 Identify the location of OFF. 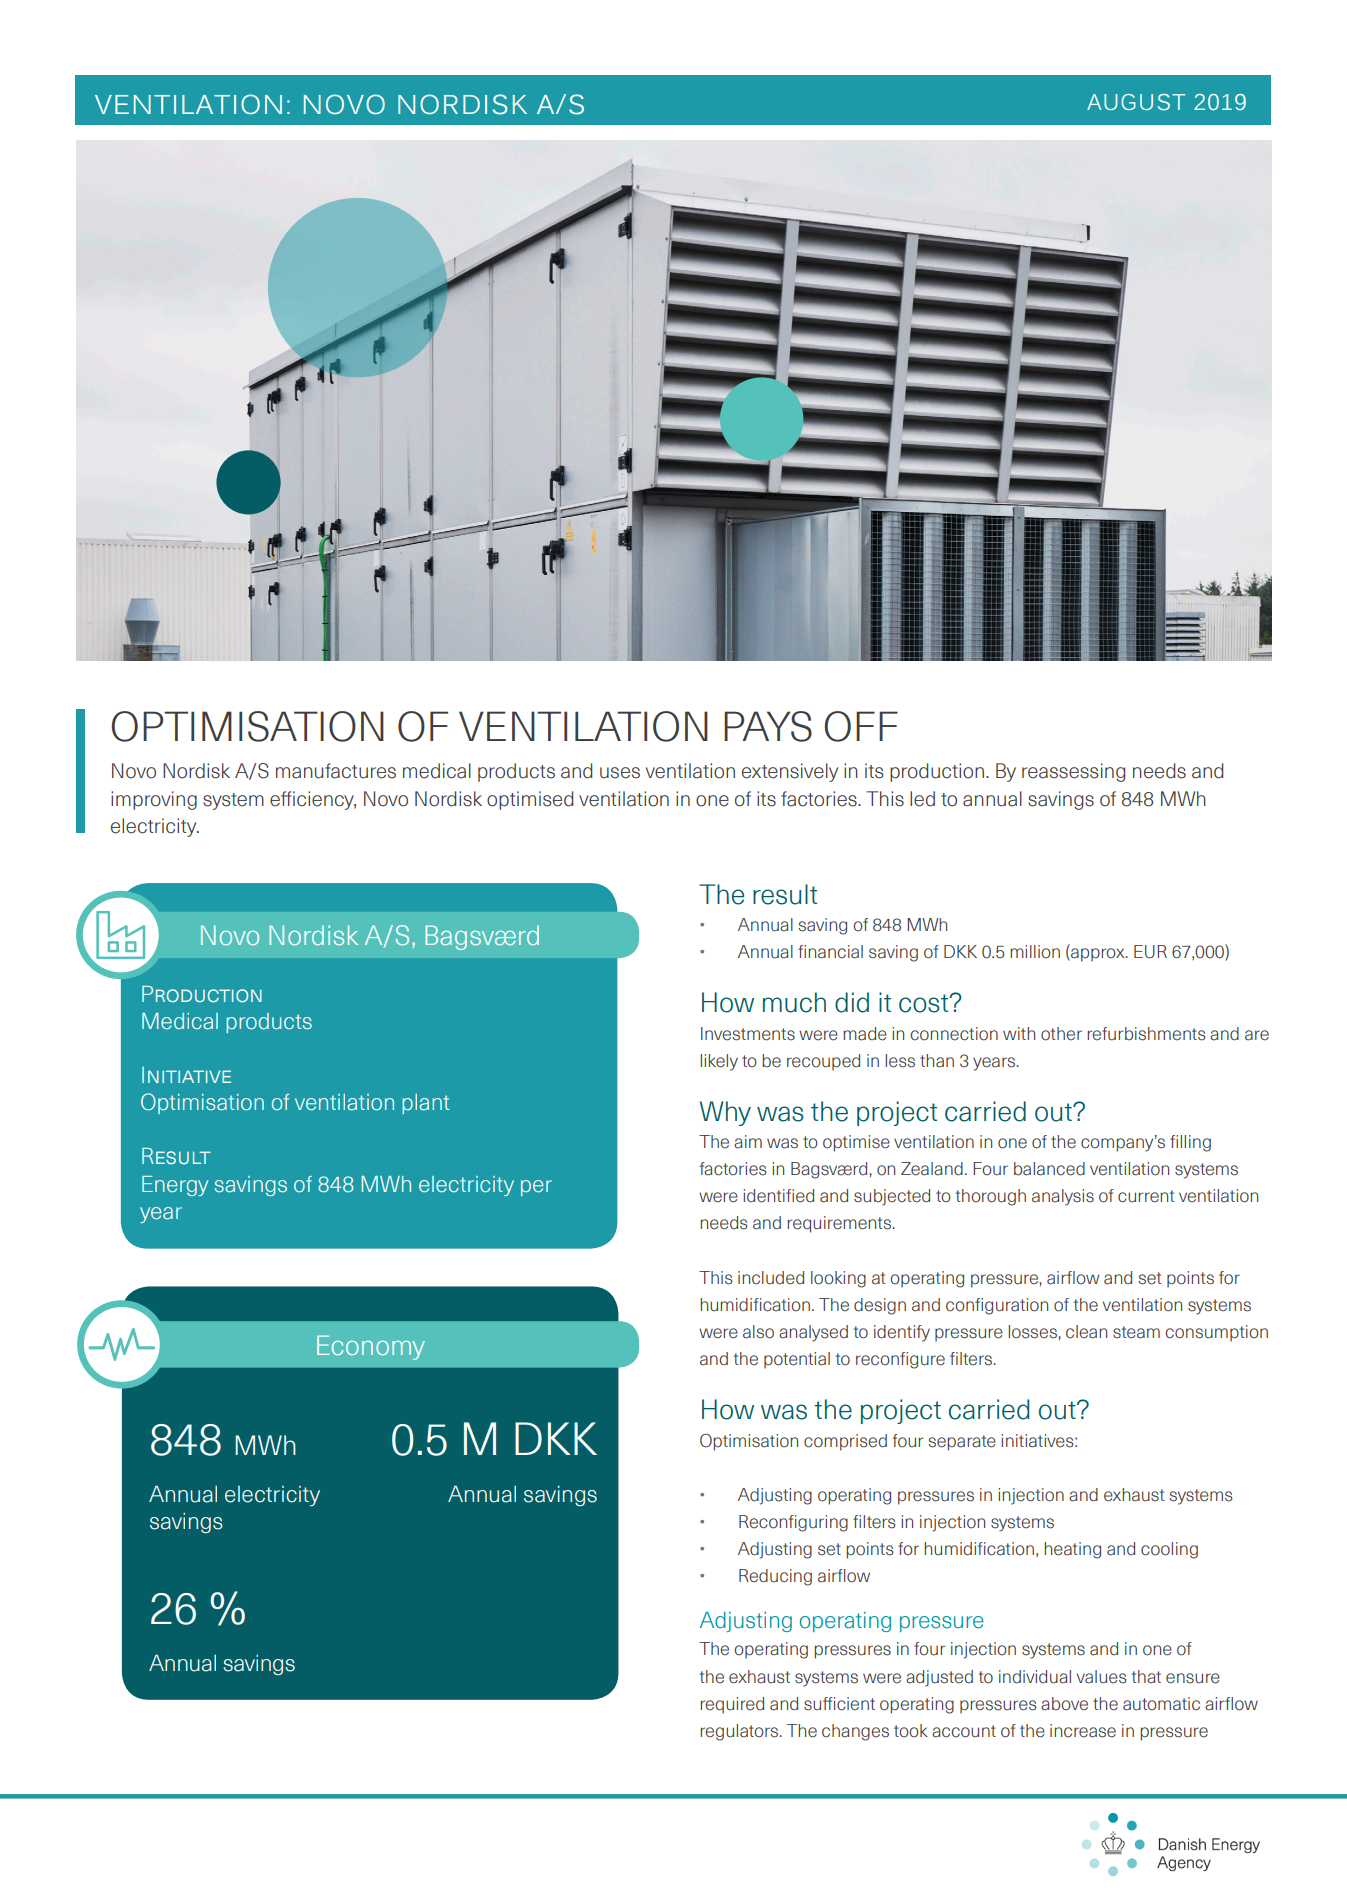
(861, 726).
